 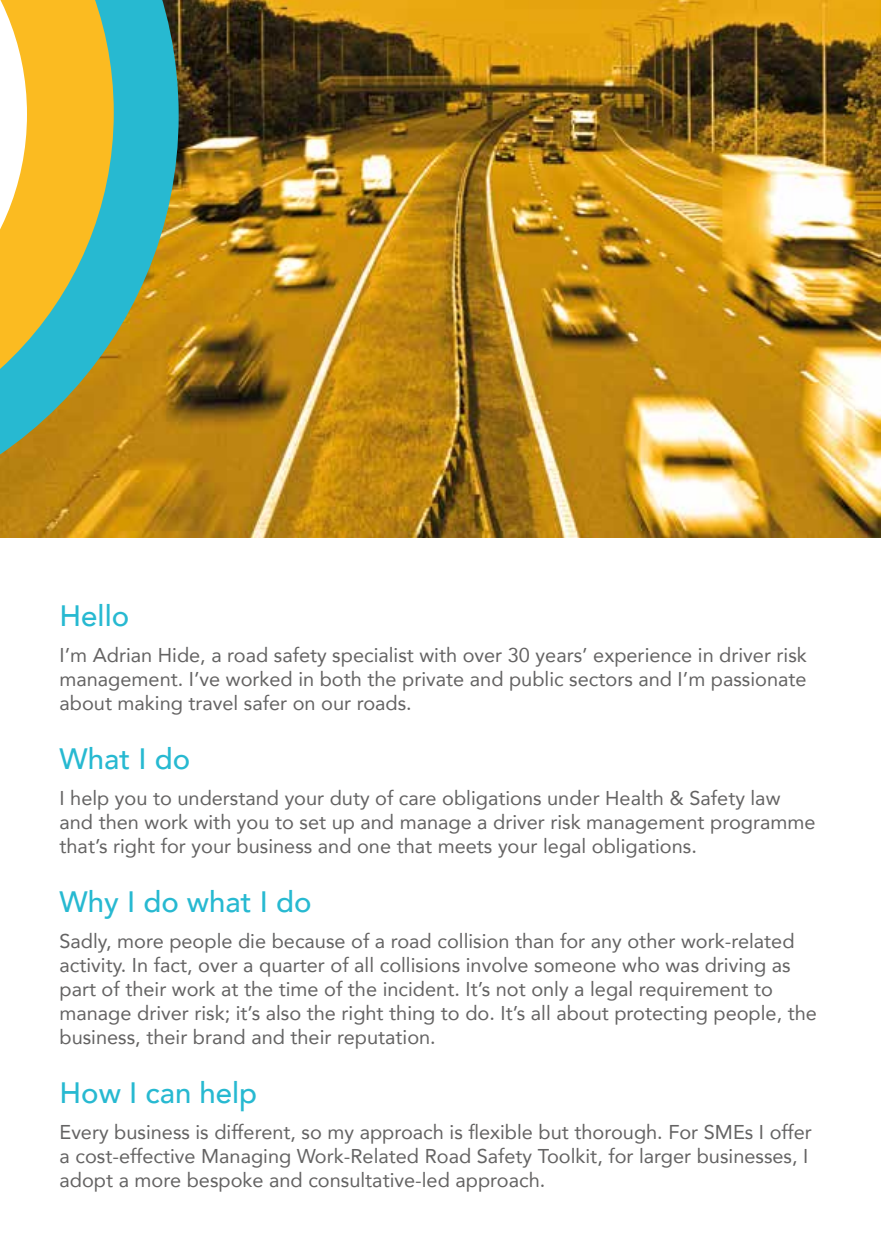 I want to click on bespoke, so click(x=225, y=1182).
